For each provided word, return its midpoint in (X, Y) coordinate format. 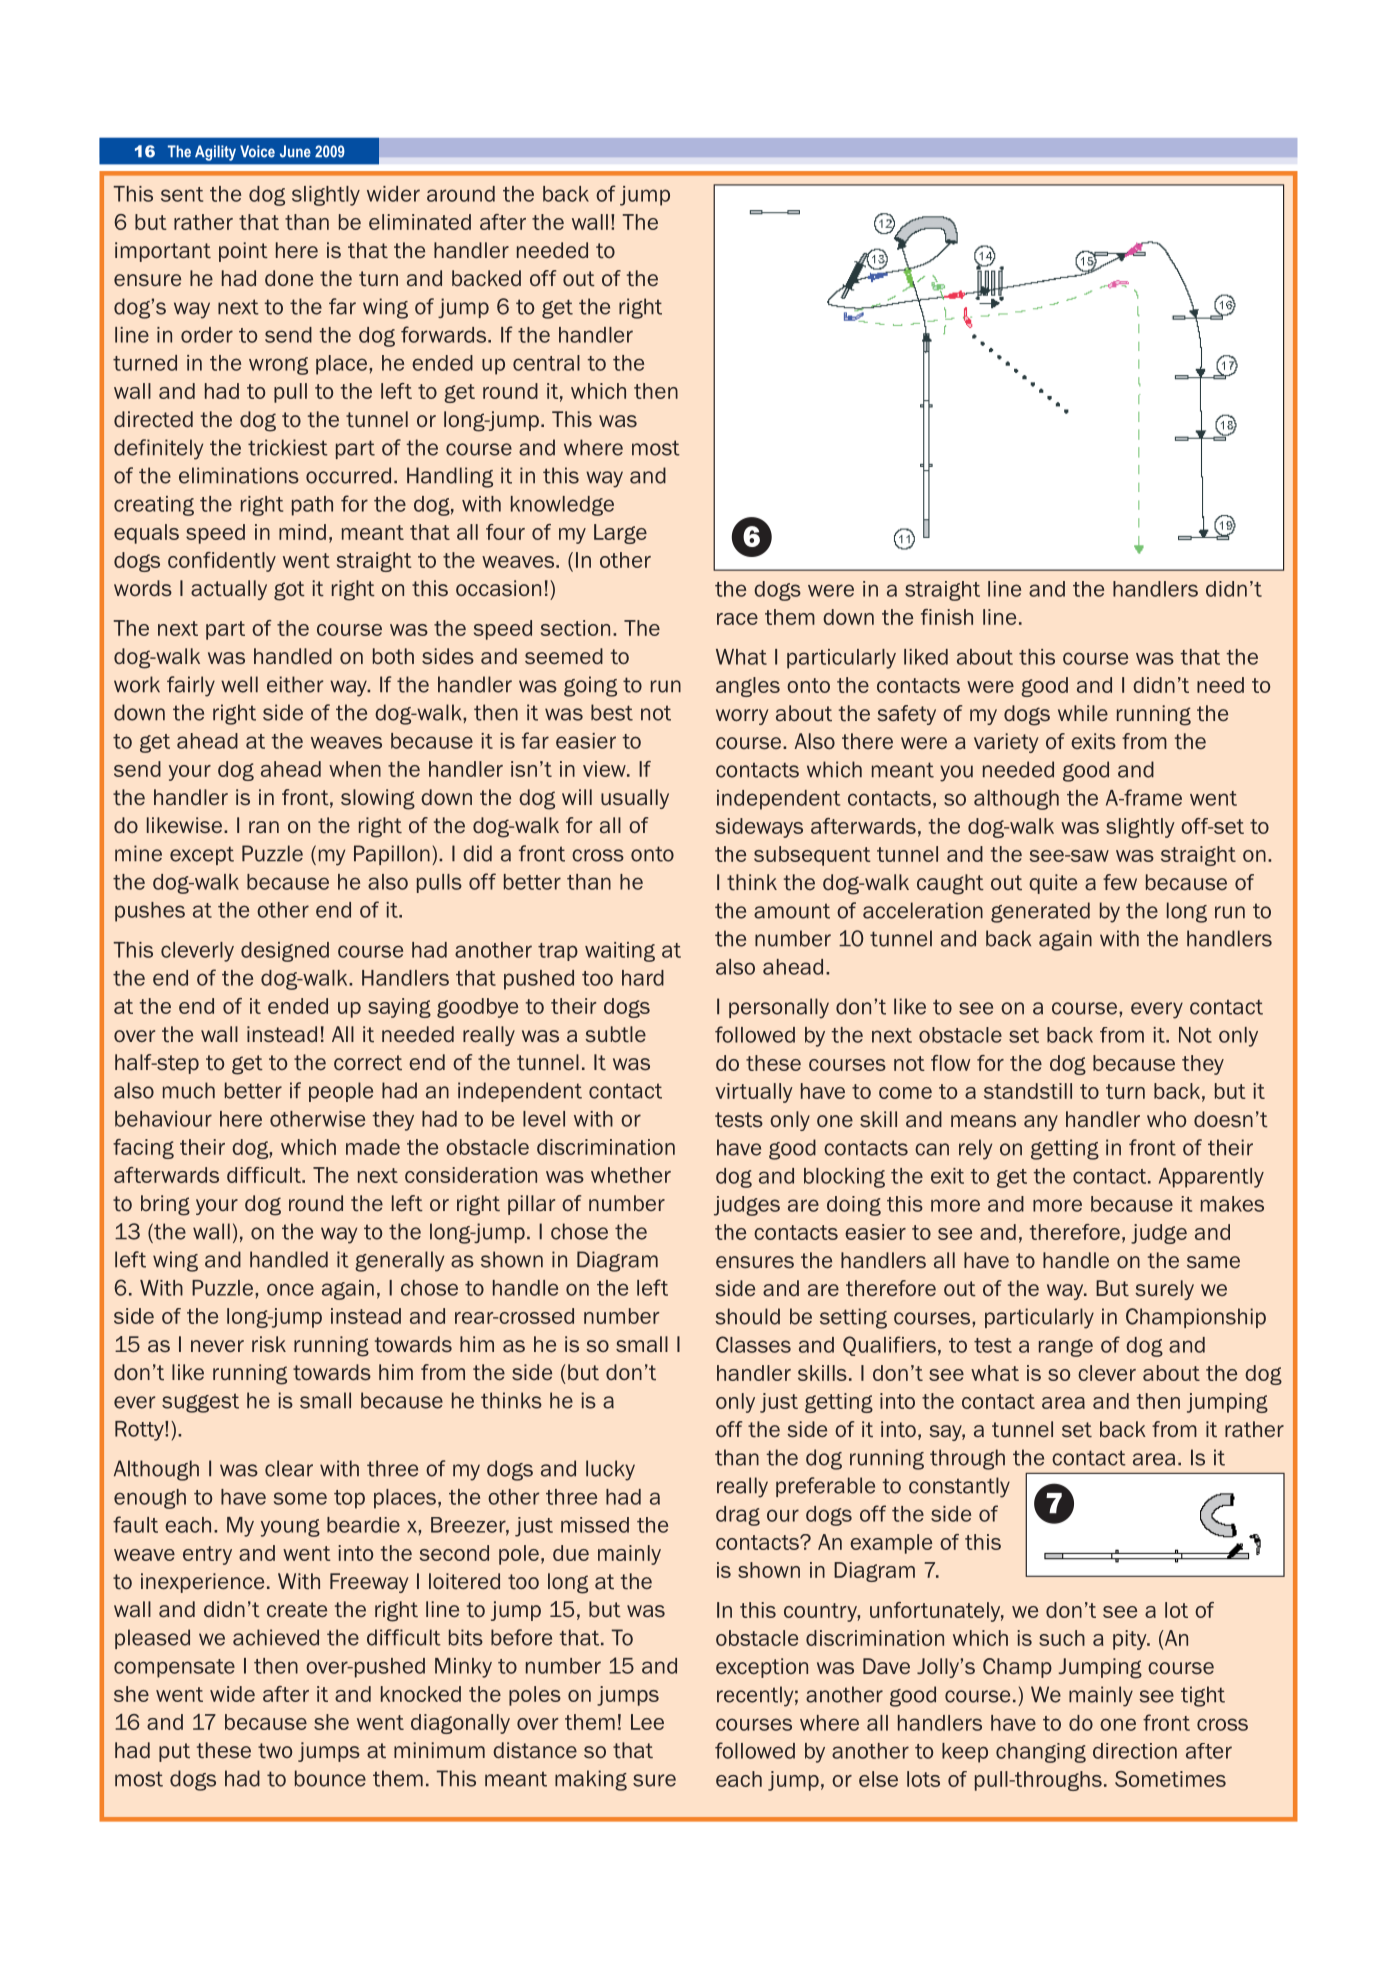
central (546, 363)
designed (285, 952)
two (275, 1751)
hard (643, 978)
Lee (647, 1722)
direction (1135, 1751)
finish (947, 617)
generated (1040, 912)
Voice (257, 151)
